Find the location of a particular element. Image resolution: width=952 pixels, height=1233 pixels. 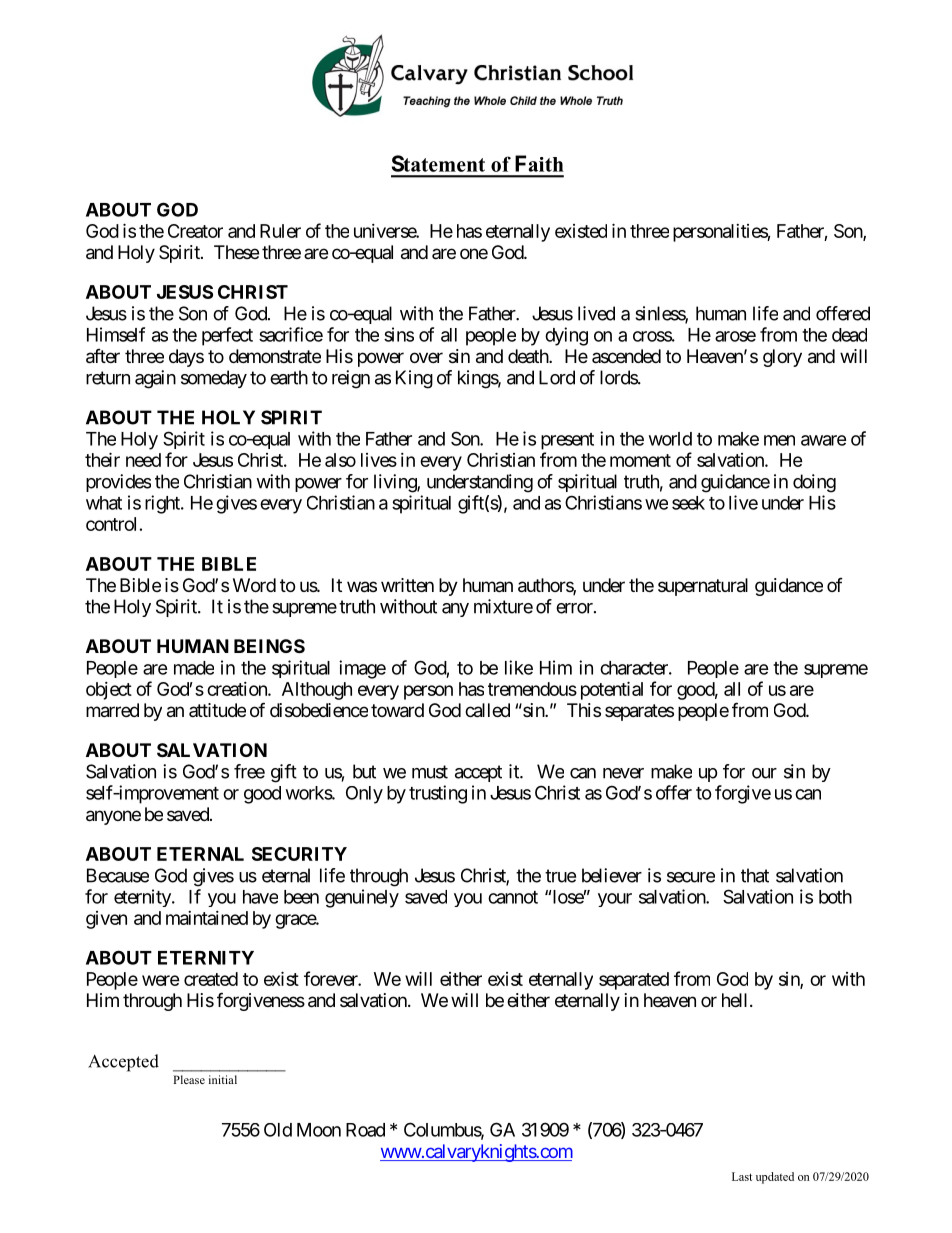

Statement is located at coordinates (438, 163).
